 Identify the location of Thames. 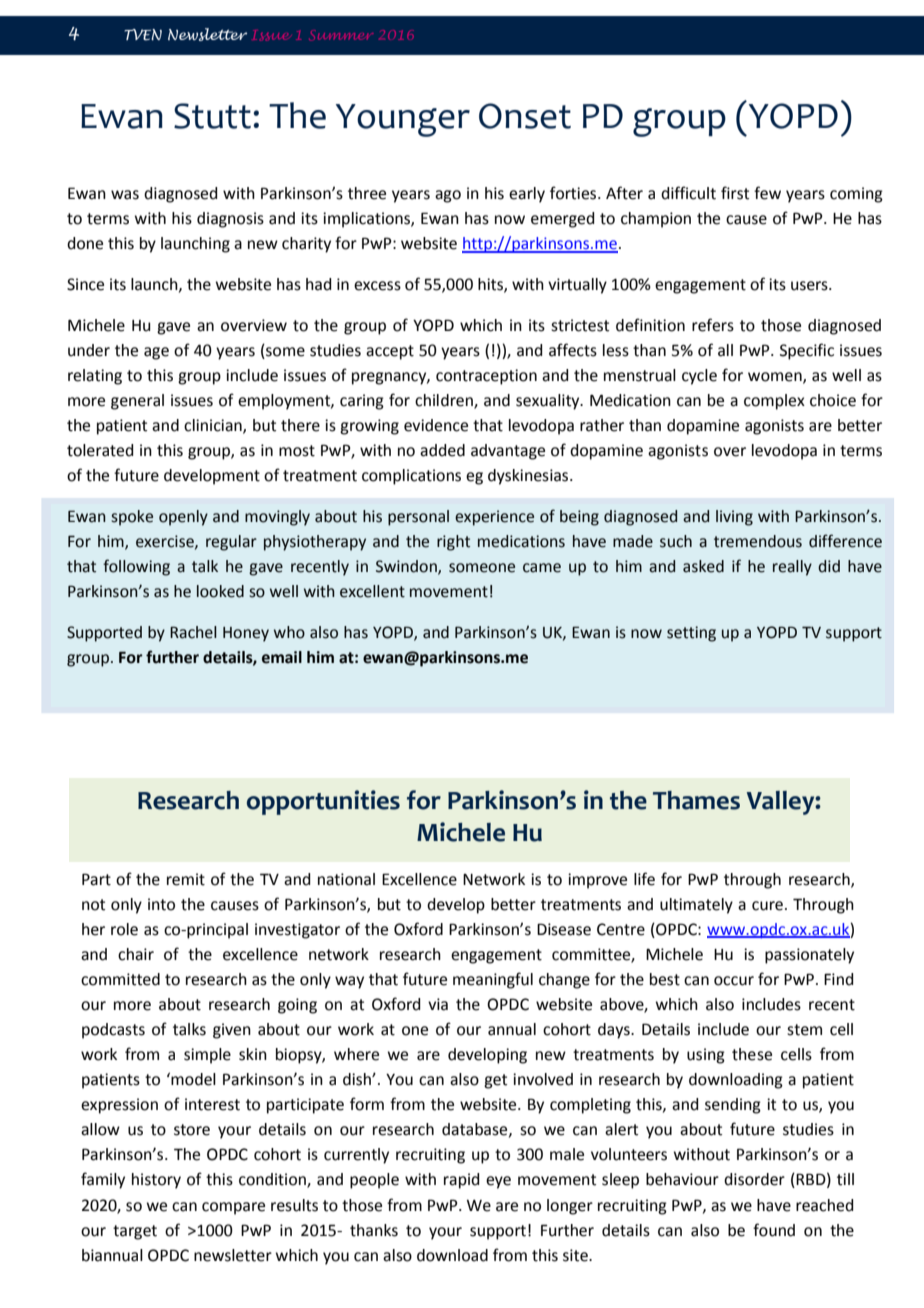
(696, 800).
